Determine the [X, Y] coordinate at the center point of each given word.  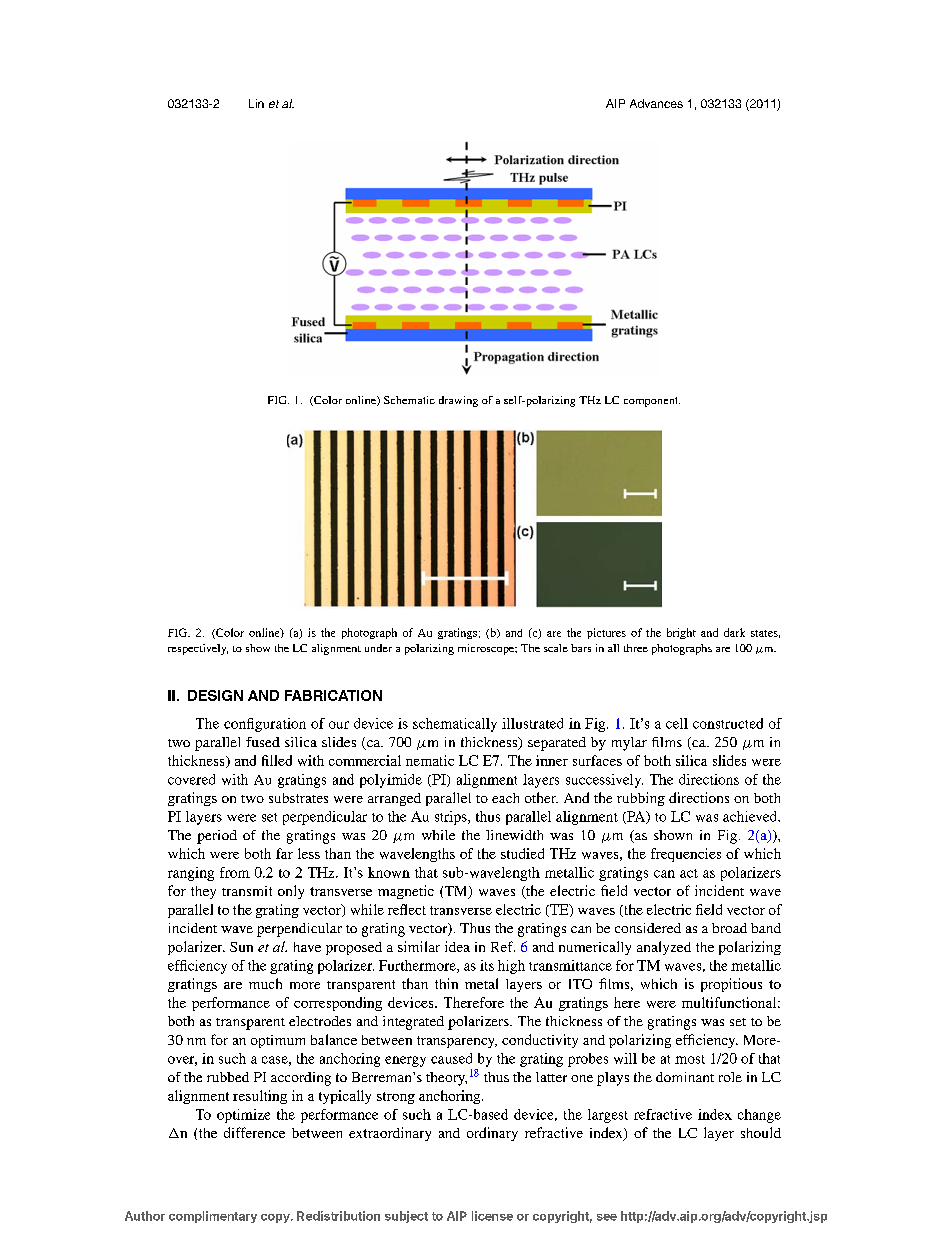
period [217, 837]
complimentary [213, 1217]
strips [452, 818]
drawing [458, 401]
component [652, 402]
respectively [198, 649]
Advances [656, 103]
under [378, 648]
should [761, 1132]
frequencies [686, 855]
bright [681, 633]
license [492, 1216]
